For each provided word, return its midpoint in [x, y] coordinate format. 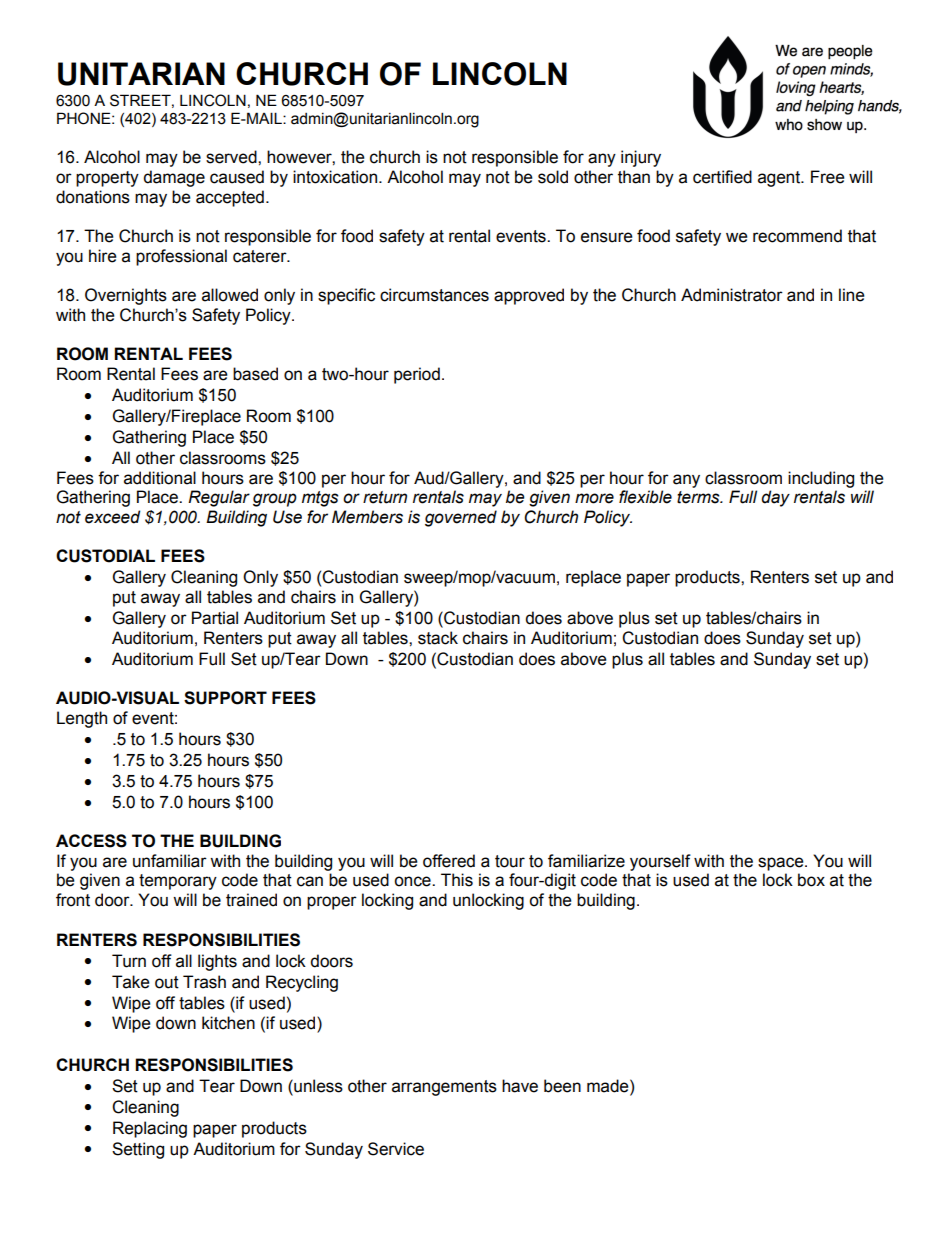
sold [553, 177]
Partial [215, 618]
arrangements [444, 1088]
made [609, 1086]
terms [699, 497]
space [782, 864]
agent [780, 179]
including [821, 479]
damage [174, 178]
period [417, 375]
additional [160, 478]
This [457, 880]
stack [438, 638]
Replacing [150, 1129]
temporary [178, 882]
